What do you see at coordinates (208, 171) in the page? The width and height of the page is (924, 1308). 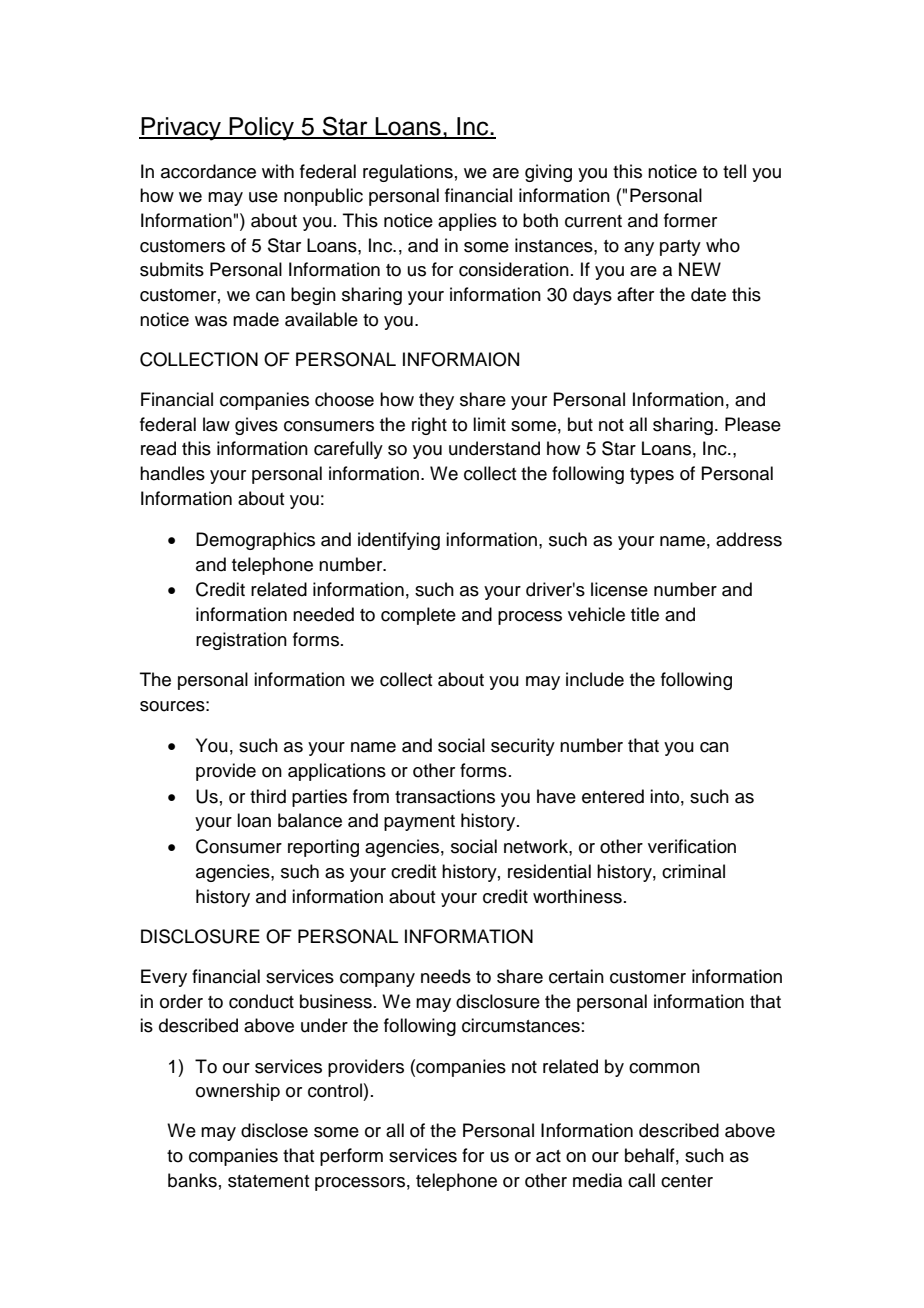 I see `accordance` at bounding box center [208, 171].
